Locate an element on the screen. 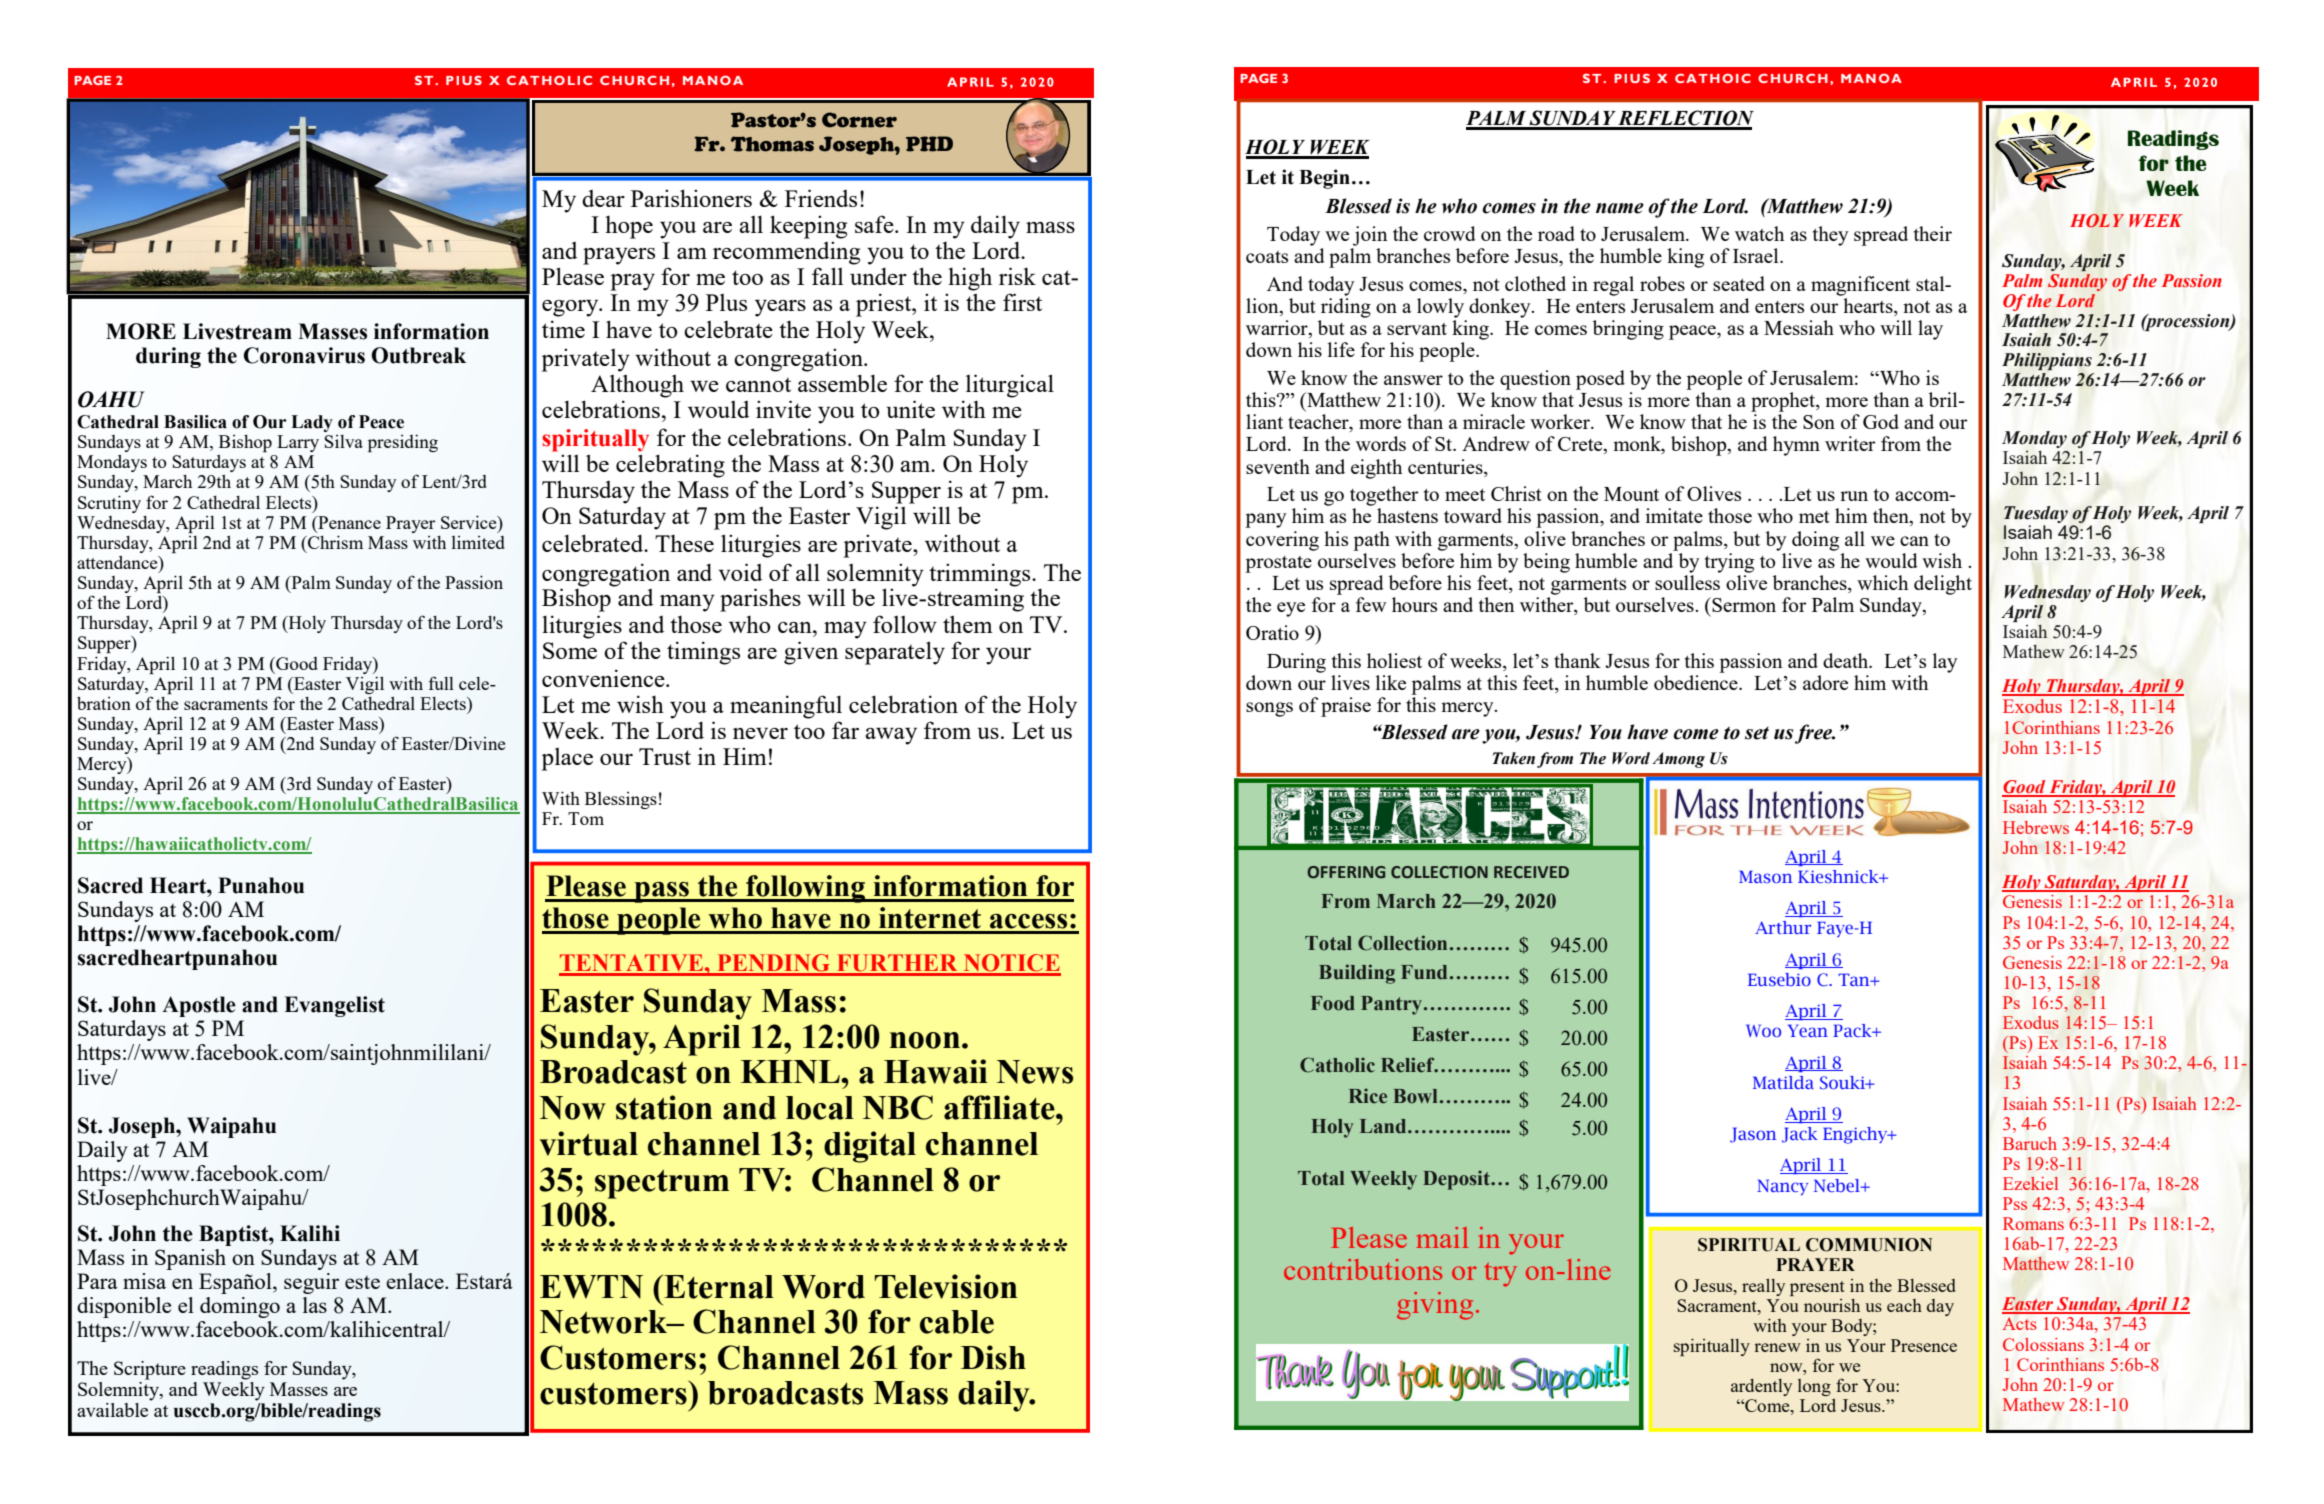 This screenshot has width=2324, height=1504. Scripture is located at coordinates (150, 1370).
